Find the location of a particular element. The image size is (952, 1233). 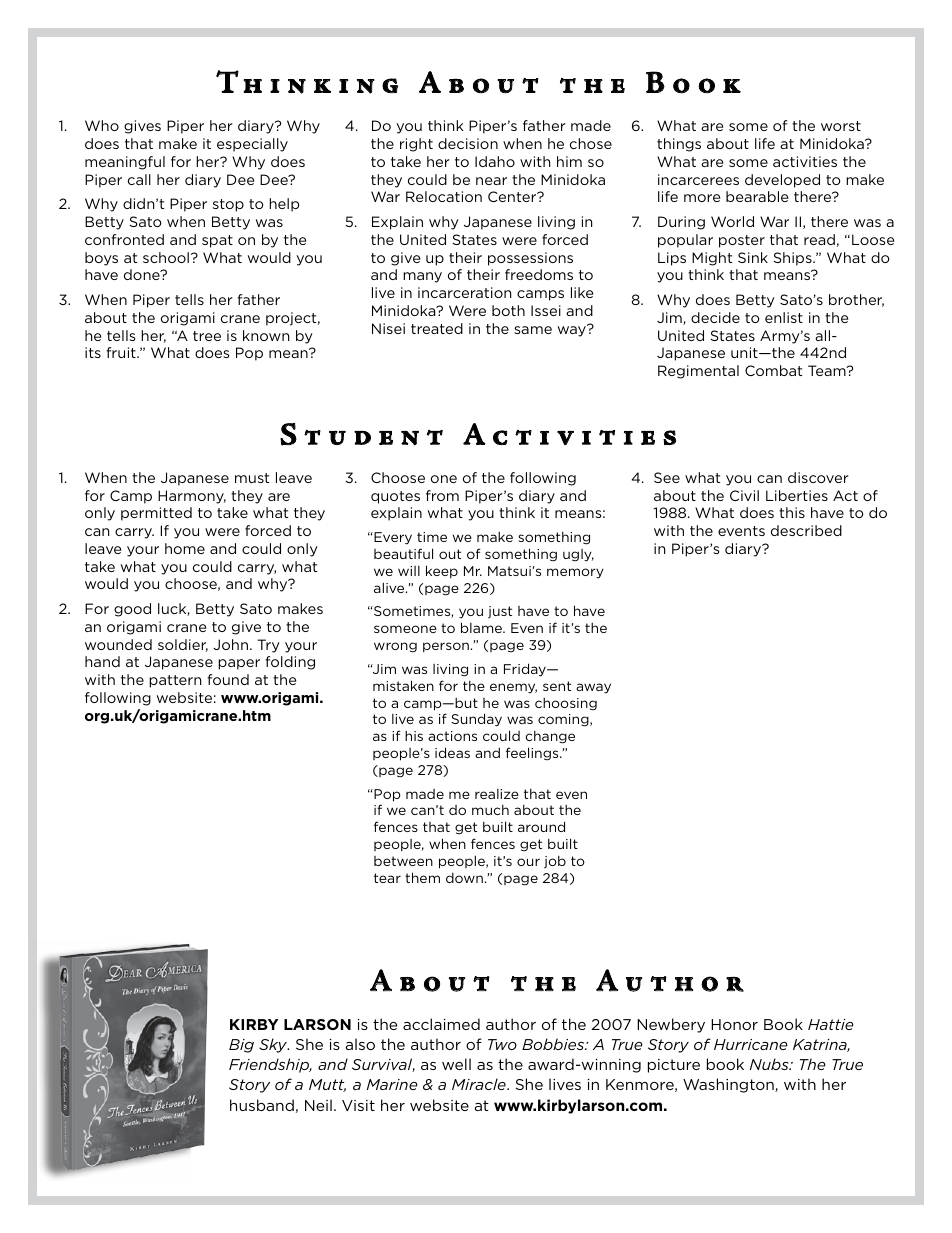

discover is located at coordinates (818, 477).
